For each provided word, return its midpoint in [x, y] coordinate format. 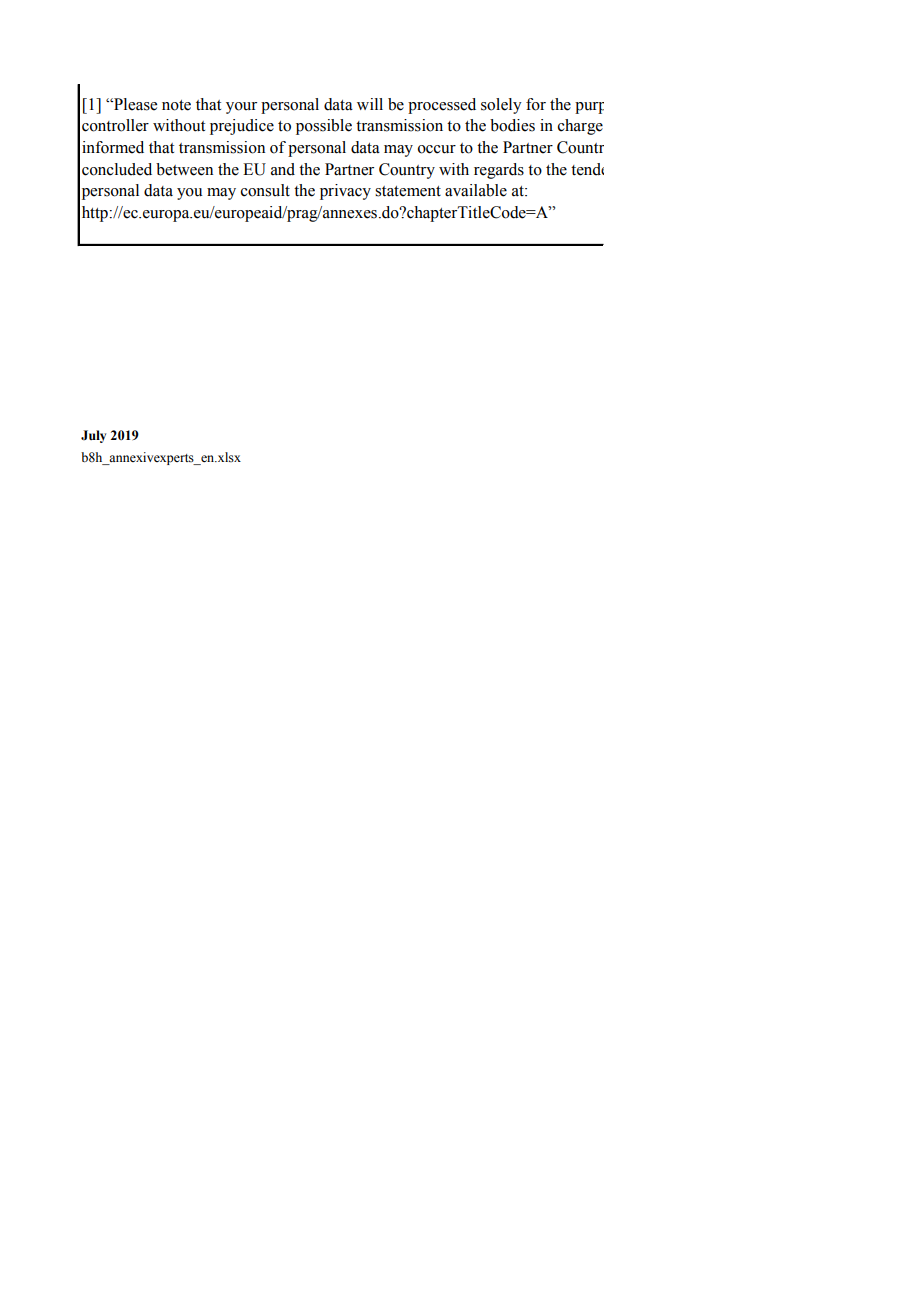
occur [437, 149]
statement [408, 191]
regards [499, 171]
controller [115, 125]
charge [580, 127]
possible [324, 127]
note [176, 105]
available [476, 190]
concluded [117, 169]
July [93, 436]
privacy [345, 192]
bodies [512, 125]
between [184, 169]
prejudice [242, 127]
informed [113, 147]
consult [265, 190]
